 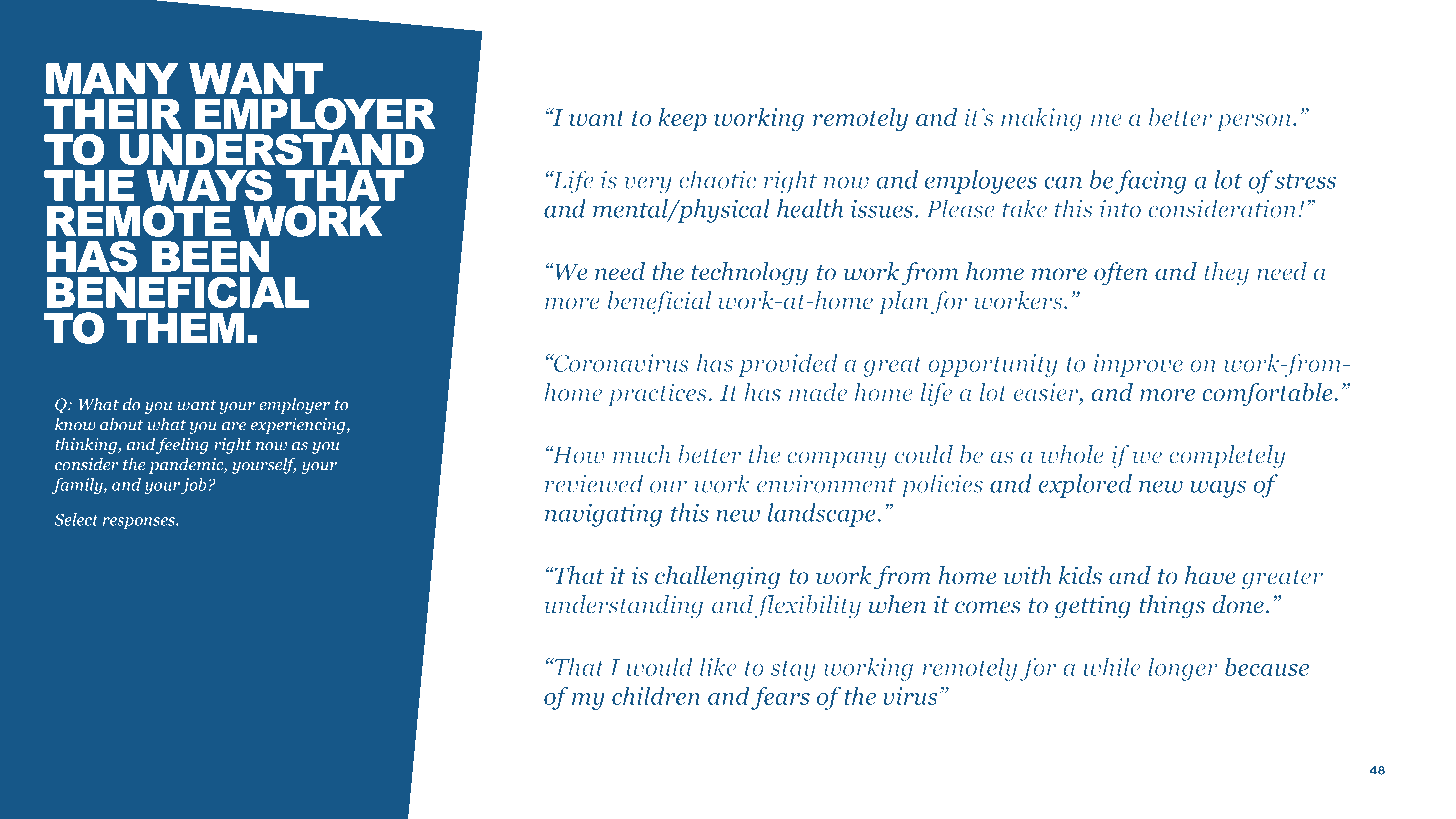 I want to click on technology, so click(x=749, y=274).
